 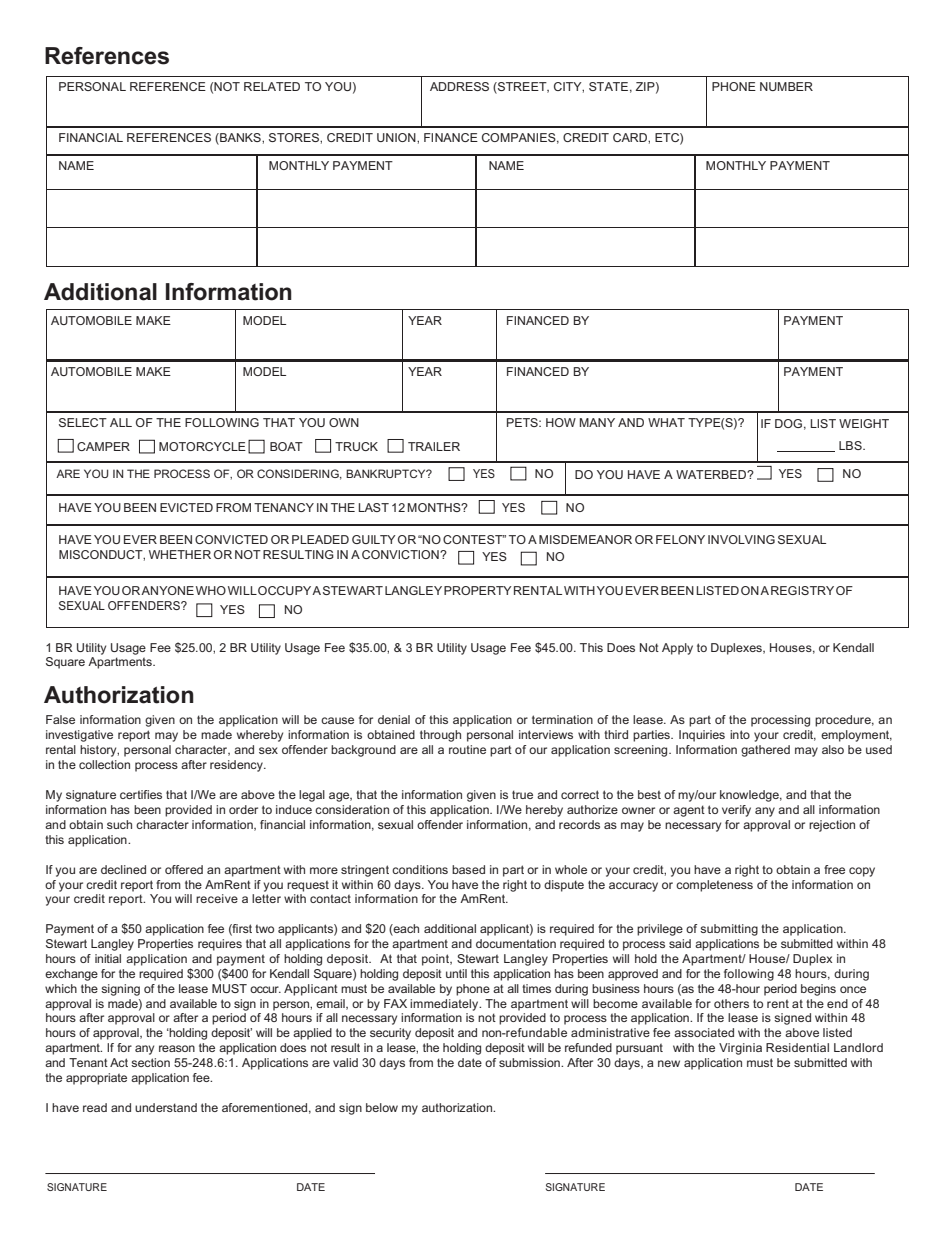 What do you see at coordinates (530, 1062) in the screenshot?
I see `submission` at bounding box center [530, 1062].
